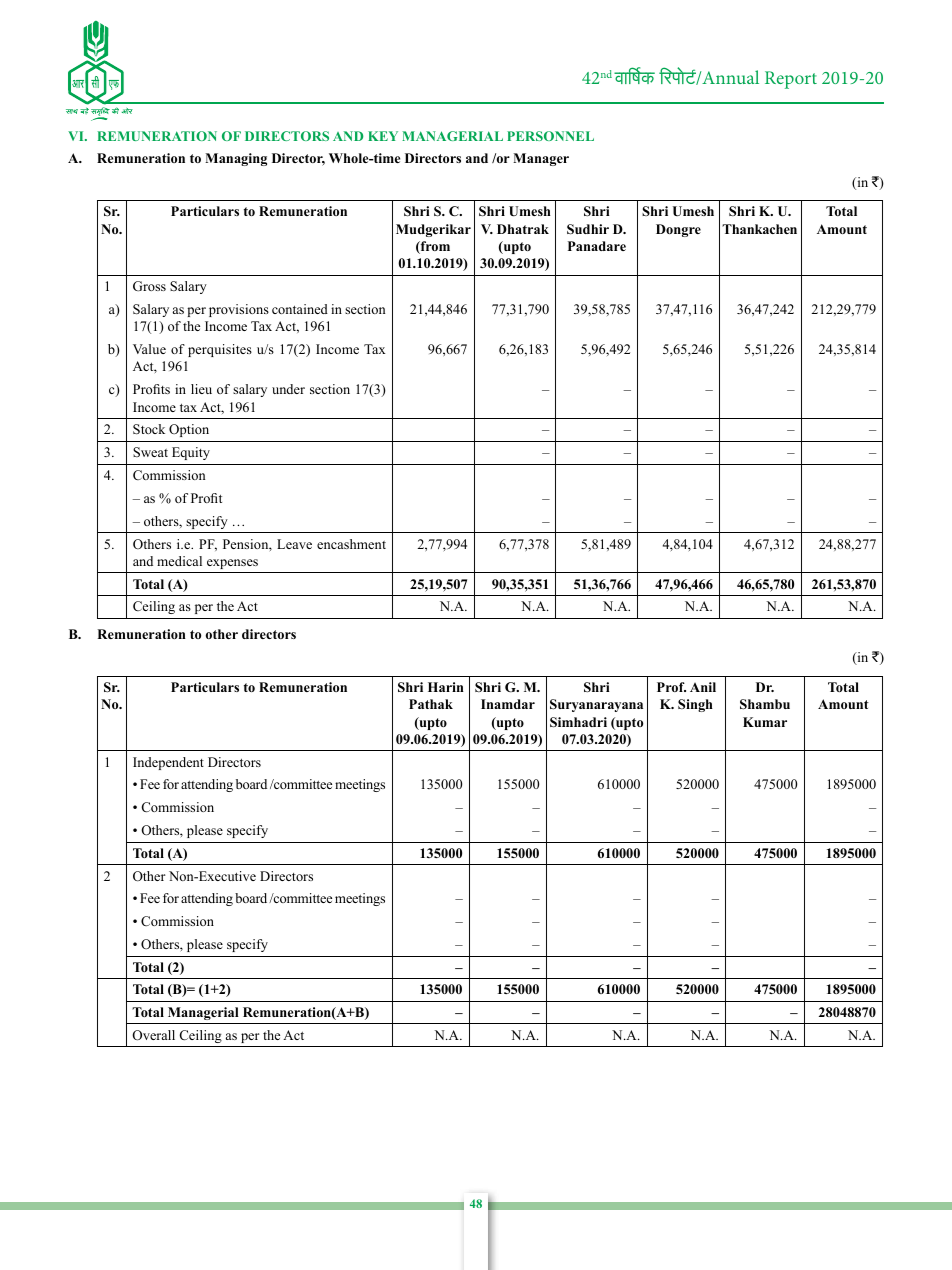 The height and width of the screenshot is (1270, 952). What do you see at coordinates (765, 722) in the screenshot?
I see `Kumar` at bounding box center [765, 722].
